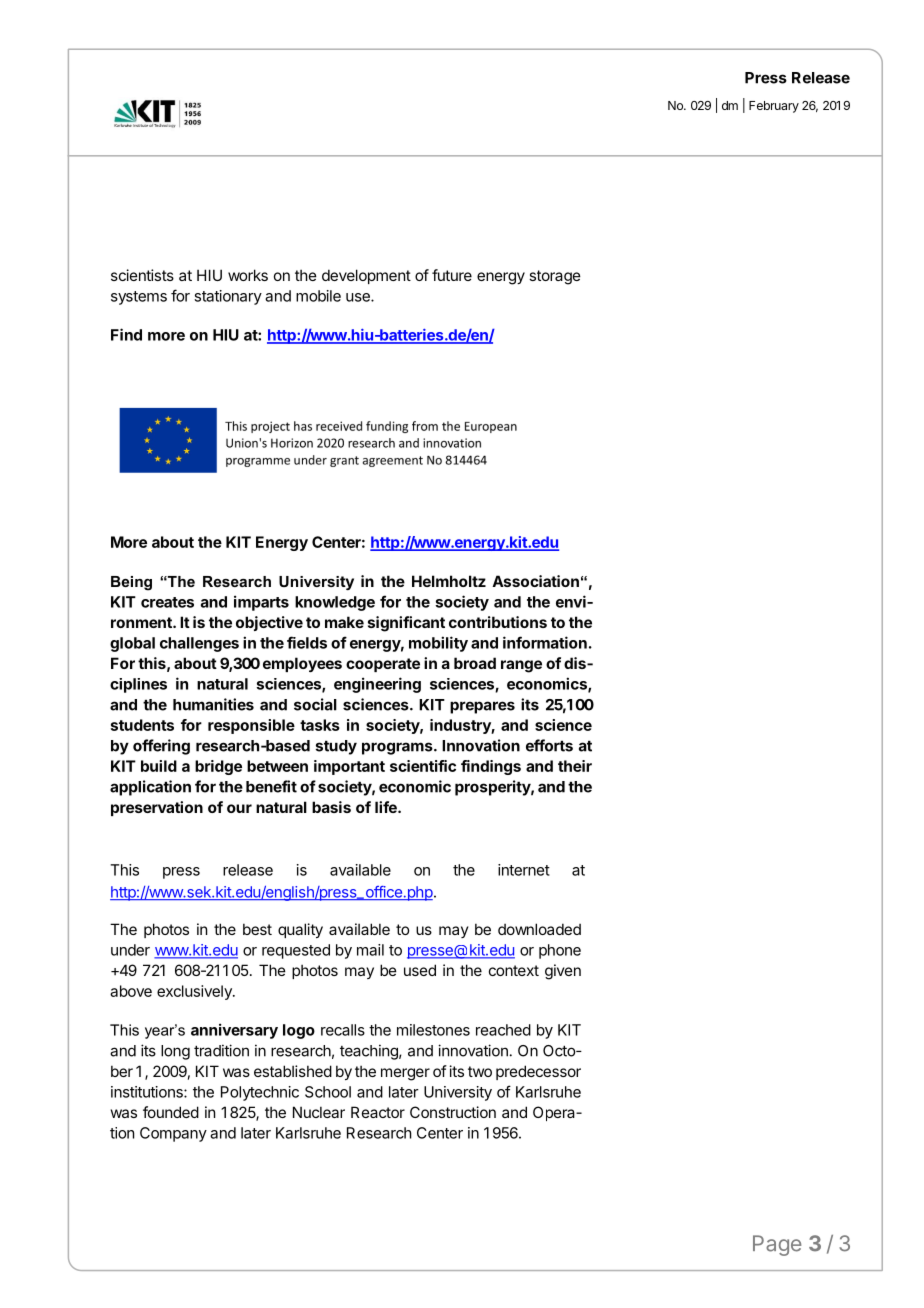  What do you see at coordinates (452, 275) in the screenshot?
I see `future` at bounding box center [452, 275].
